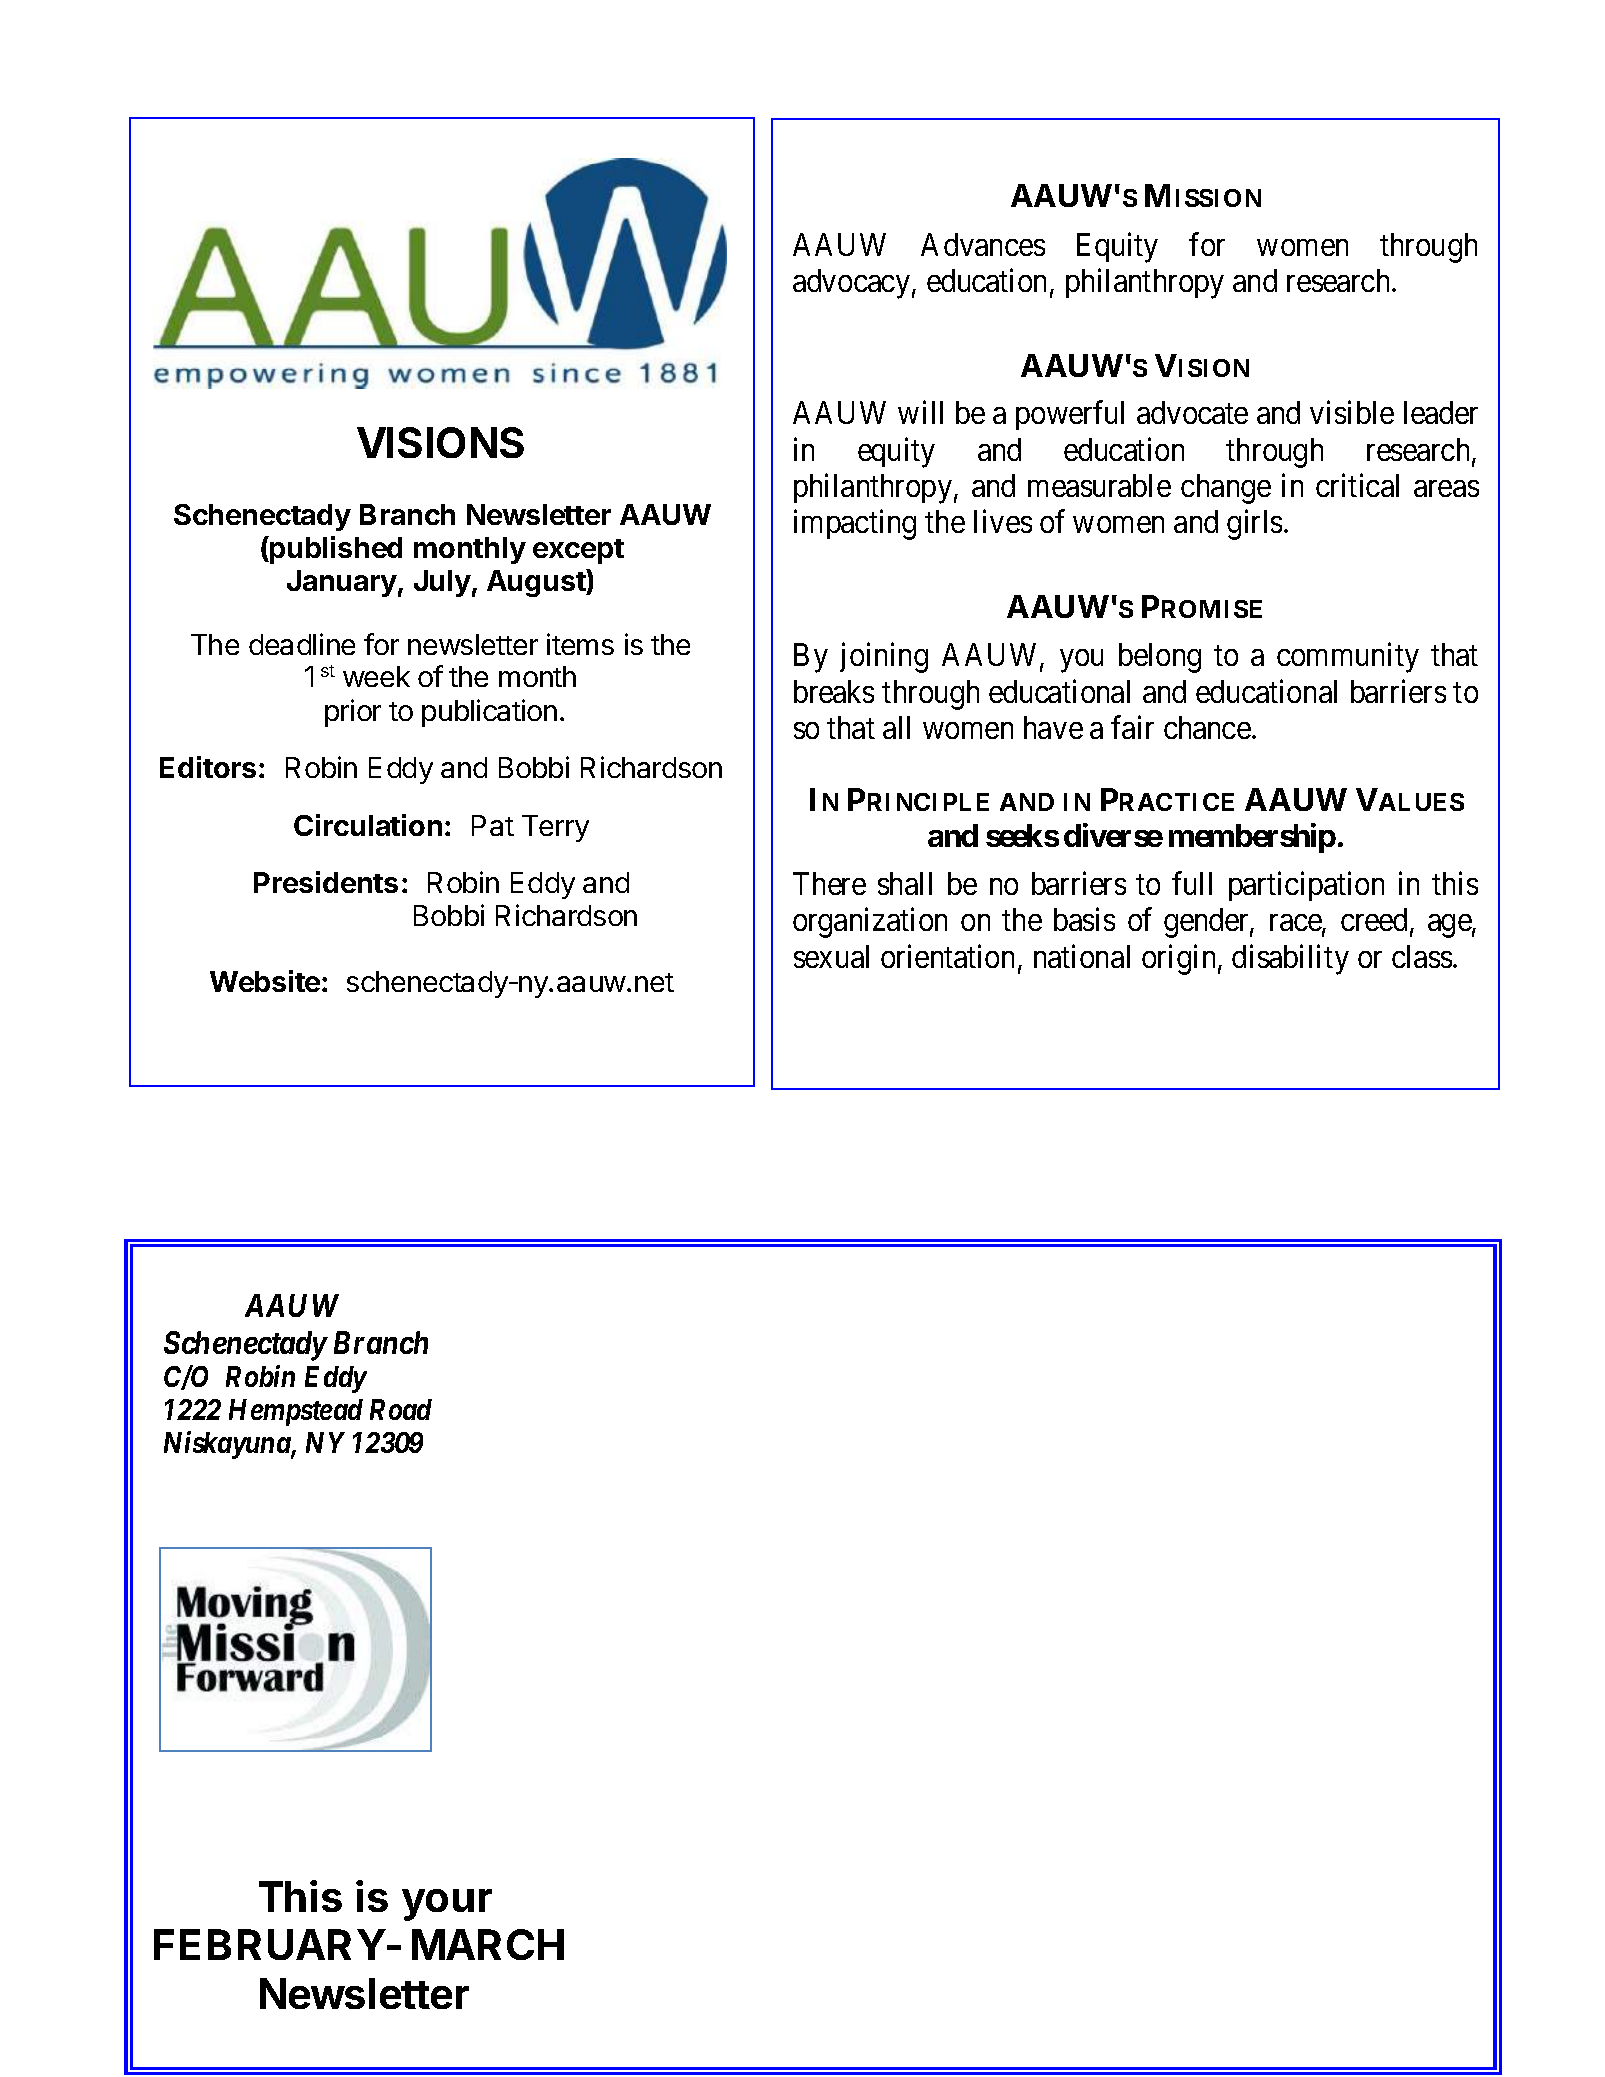 The width and height of the screenshot is (1605, 2077). What do you see at coordinates (920, 412) in the screenshot?
I see `will` at bounding box center [920, 412].
